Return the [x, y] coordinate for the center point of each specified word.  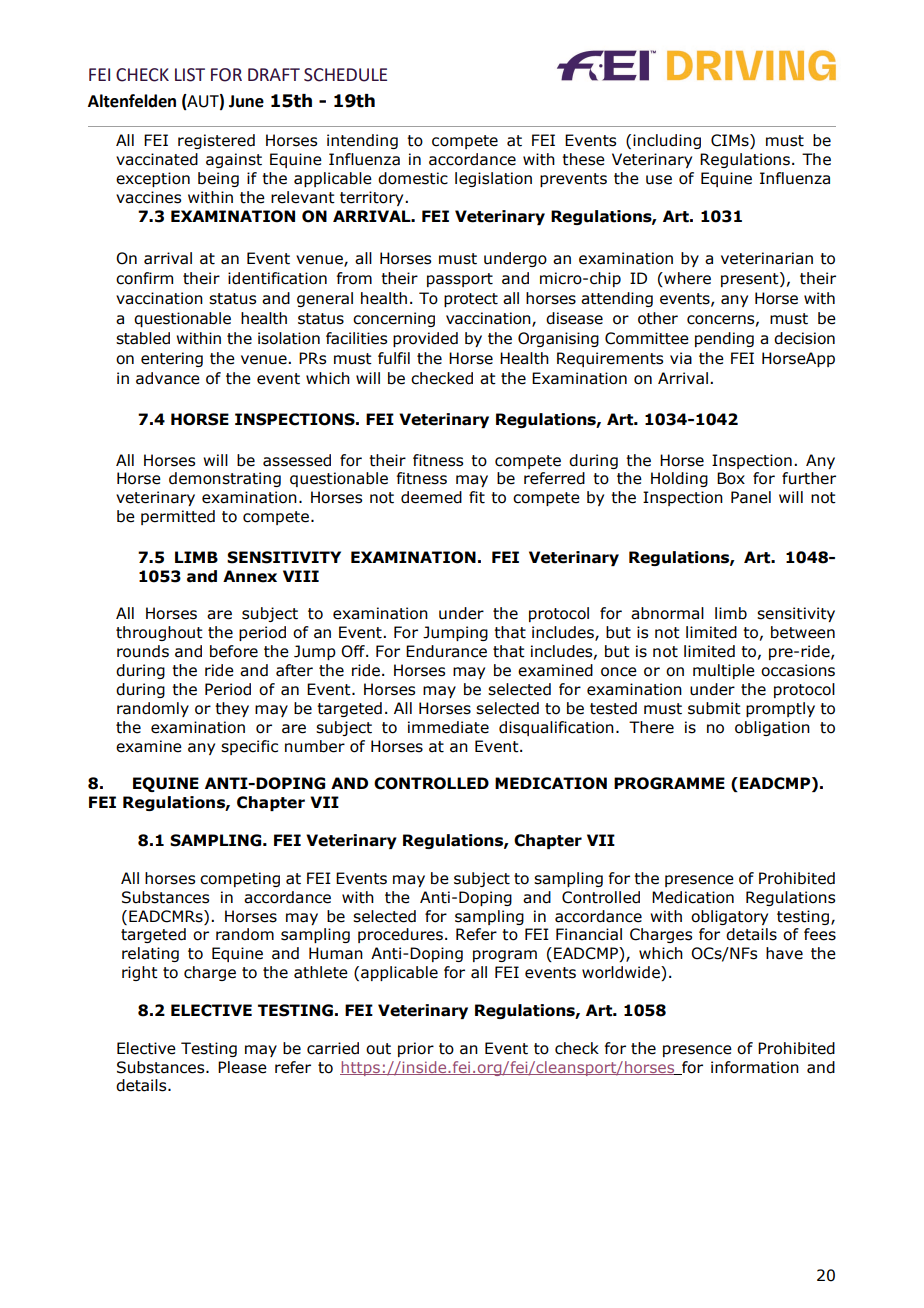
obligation [772, 728]
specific [249, 747]
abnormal [667, 613]
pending [724, 339]
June [246, 101]
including [667, 141]
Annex [250, 576]
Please [242, 1067]
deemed [431, 497]
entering [172, 359]
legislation [493, 179]
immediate [448, 727]
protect [471, 300]
